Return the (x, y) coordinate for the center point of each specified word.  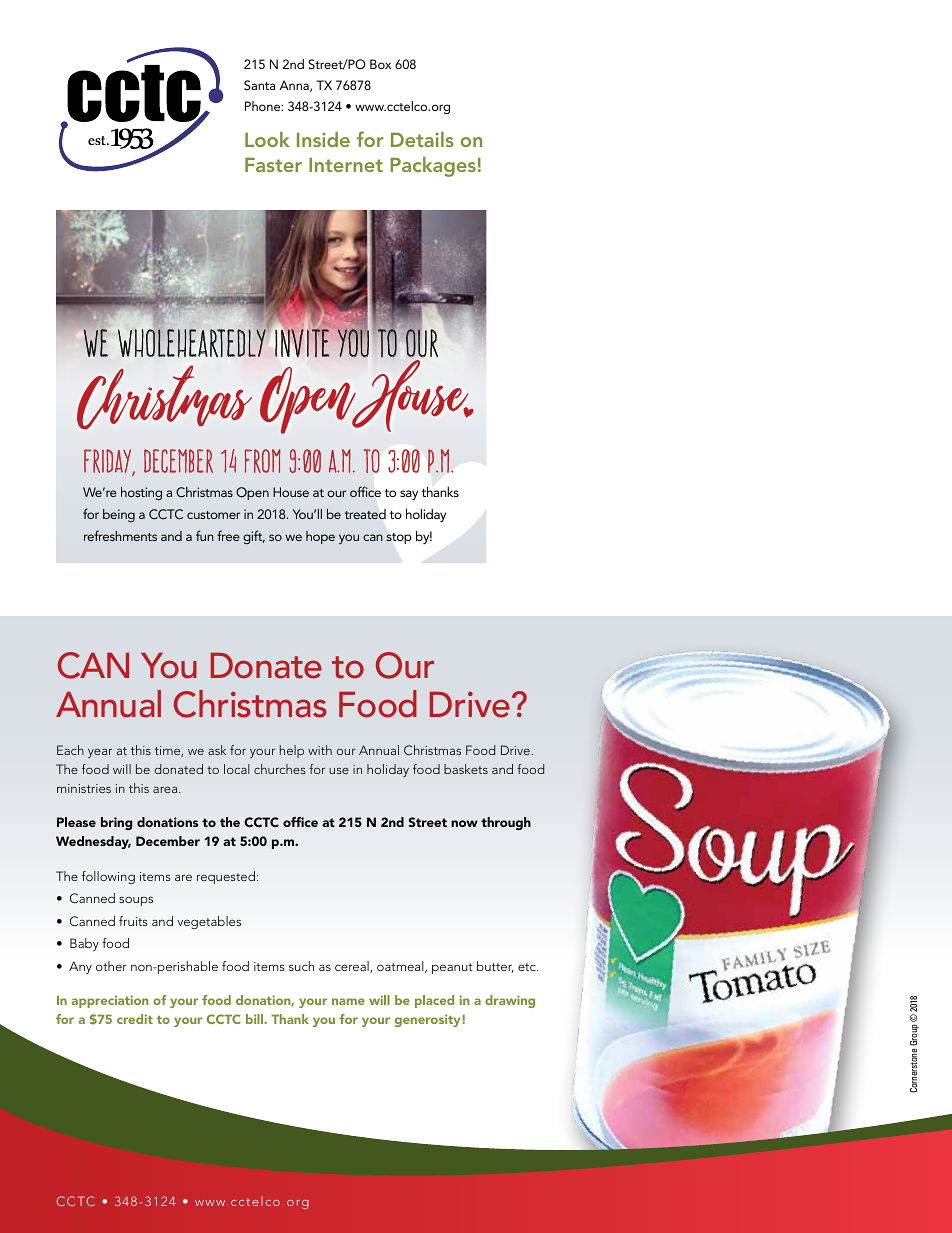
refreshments (120, 535)
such (301, 966)
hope (320, 537)
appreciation (110, 1001)
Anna (295, 86)
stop (399, 538)
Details (422, 139)
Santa (259, 85)
